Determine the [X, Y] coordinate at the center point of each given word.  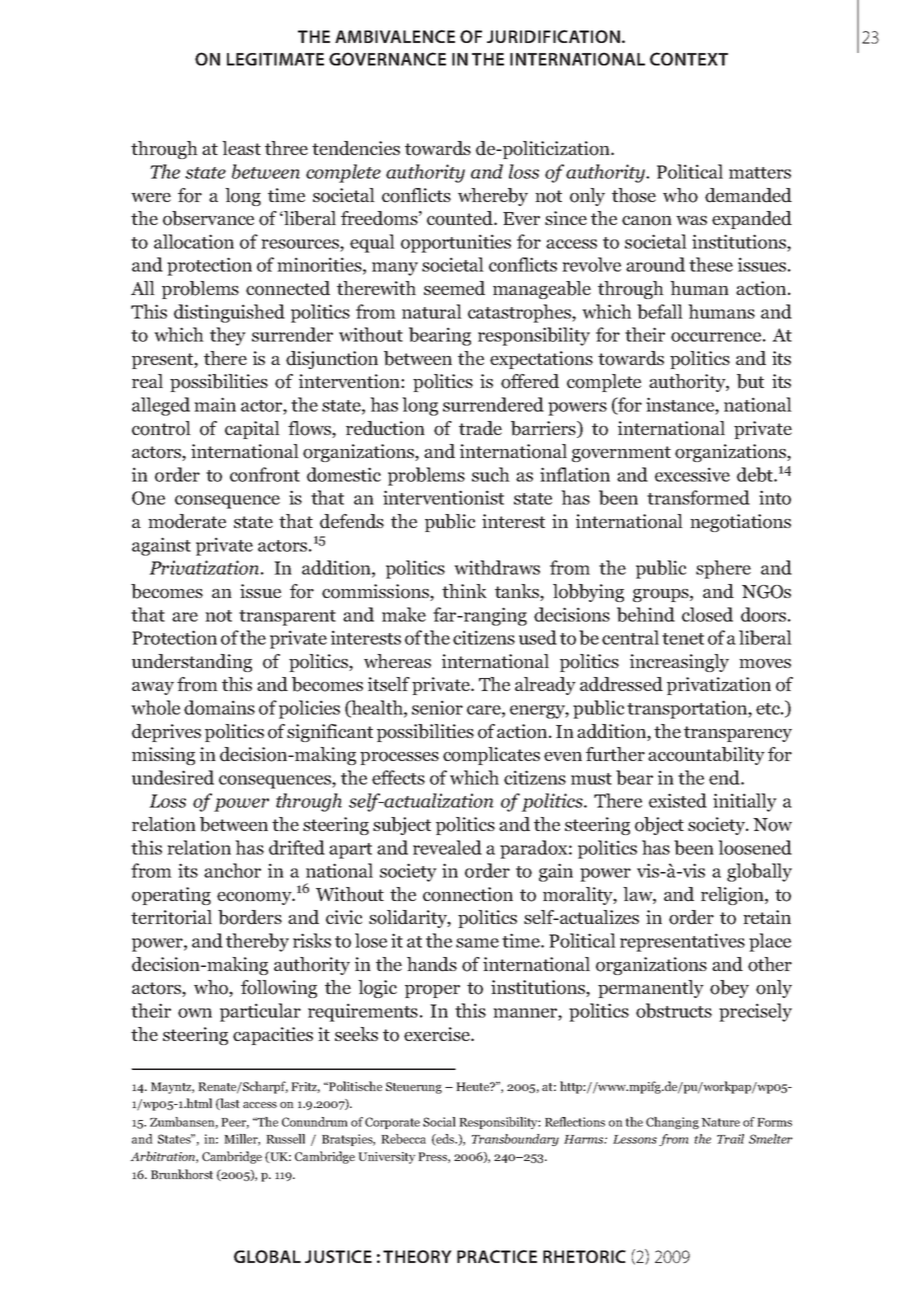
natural [432, 311]
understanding [192, 663]
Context [689, 59]
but [750, 381]
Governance [387, 59]
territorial [171, 917]
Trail [730, 1139]
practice [497, 1256]
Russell [285, 1139]
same [477, 943]
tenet [683, 639]
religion [733, 896]
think [464, 591]
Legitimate [275, 59]
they [228, 336]
